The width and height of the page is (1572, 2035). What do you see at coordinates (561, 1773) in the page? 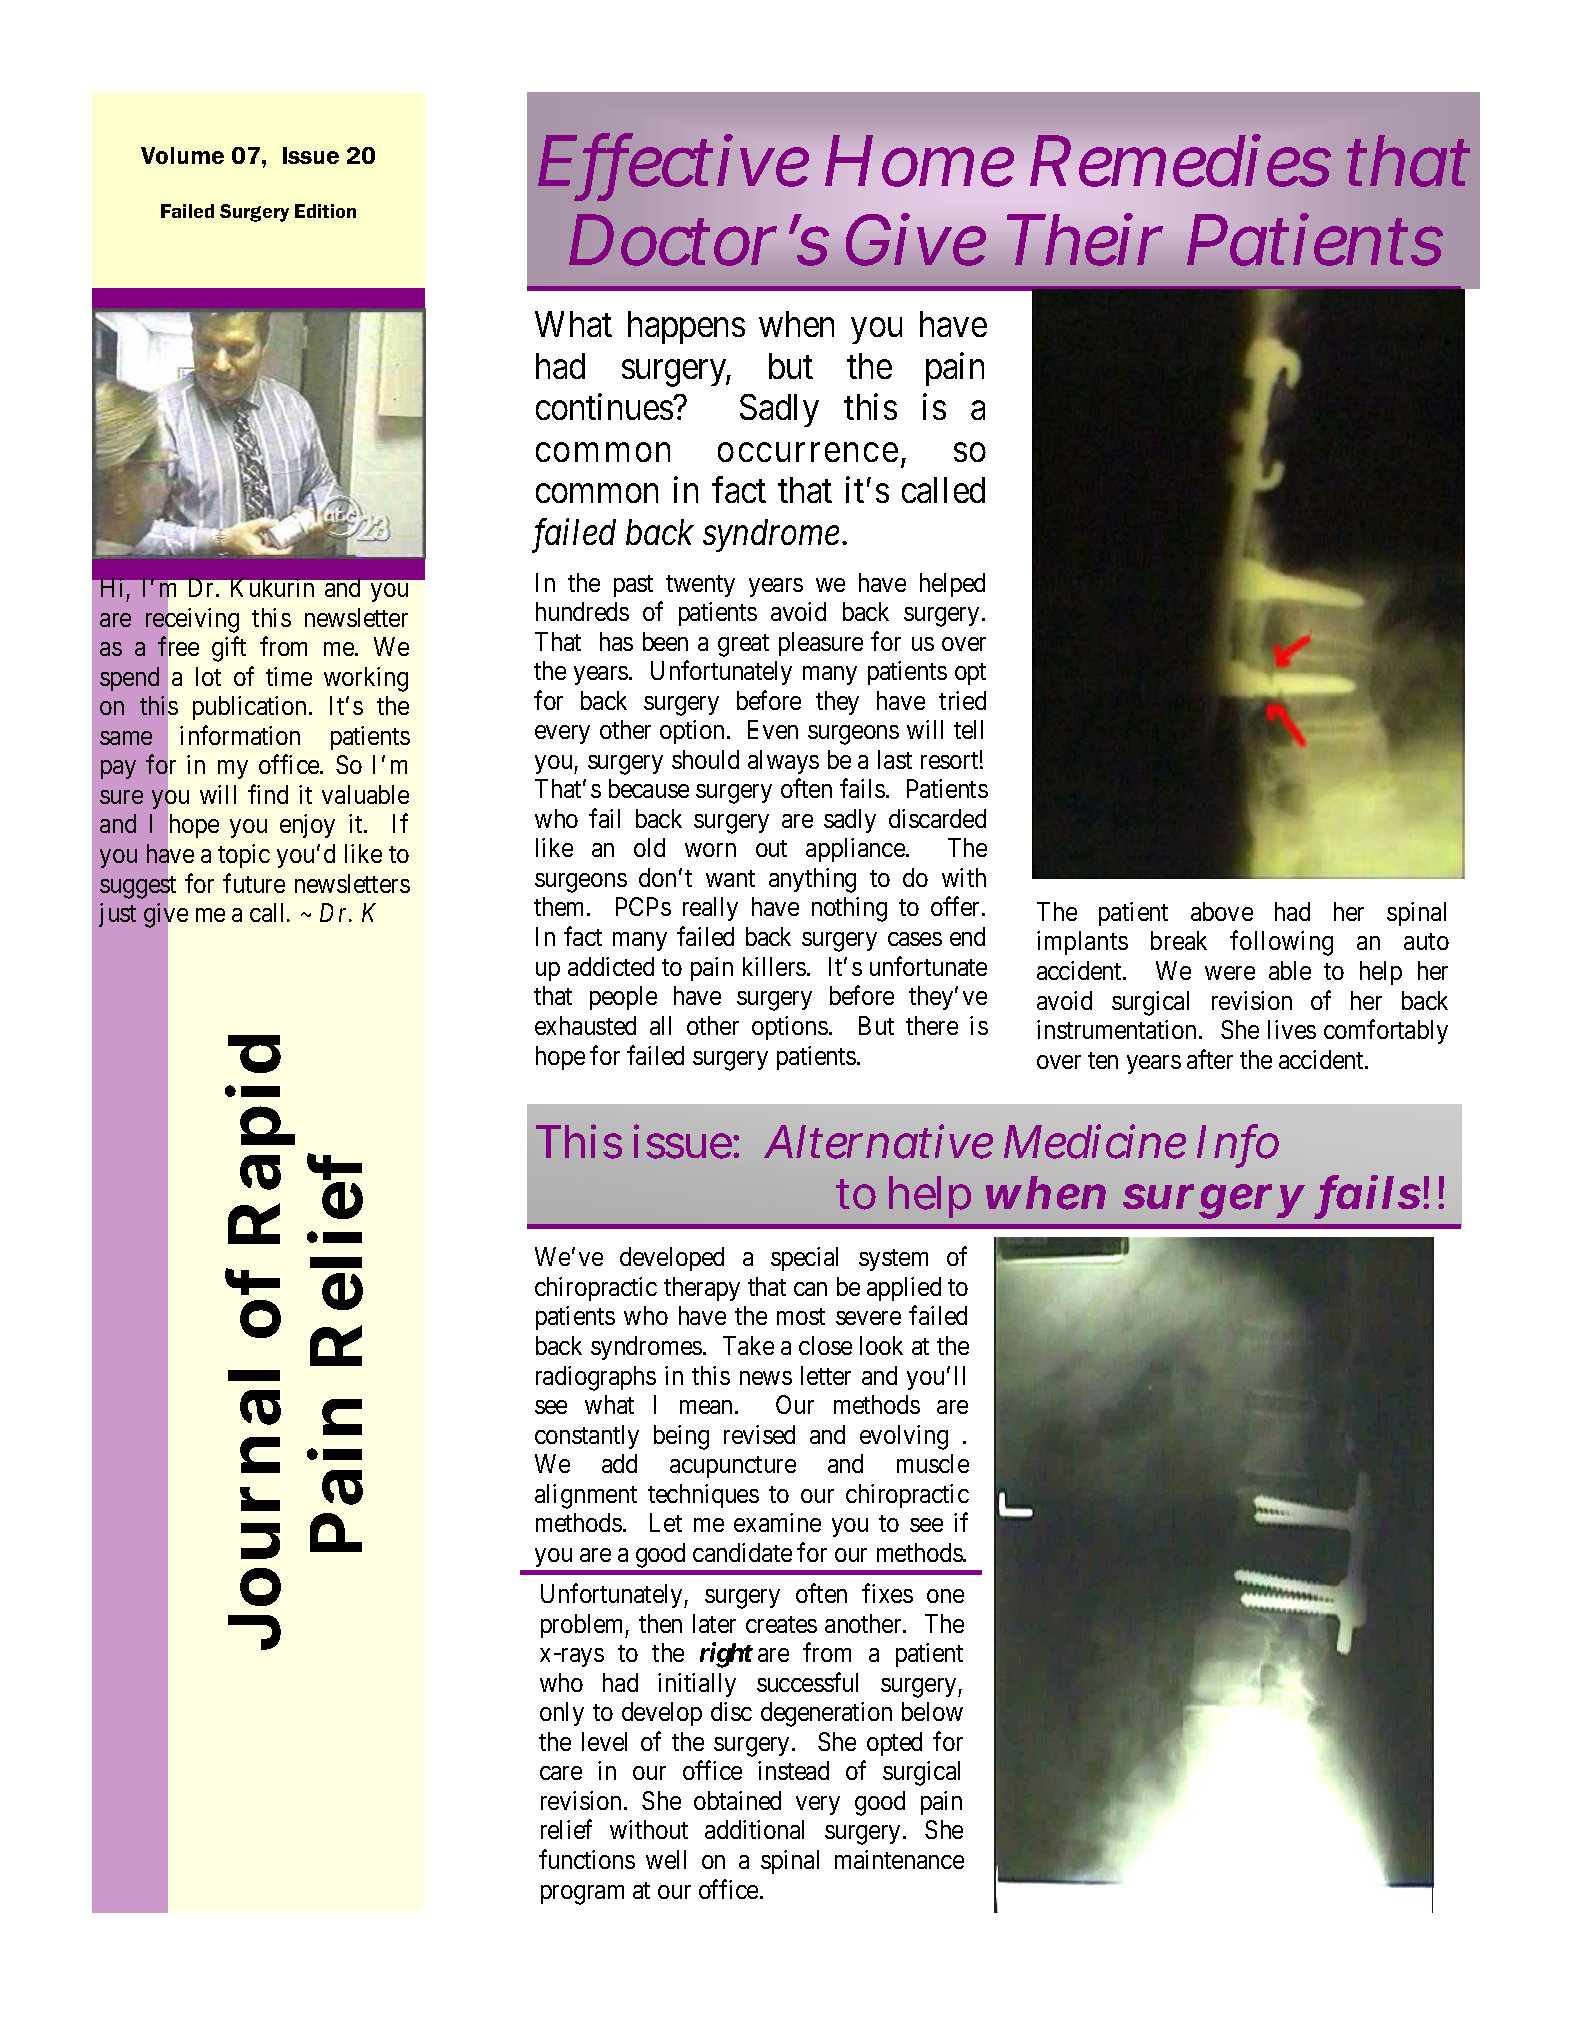
I see `care` at bounding box center [561, 1773].
